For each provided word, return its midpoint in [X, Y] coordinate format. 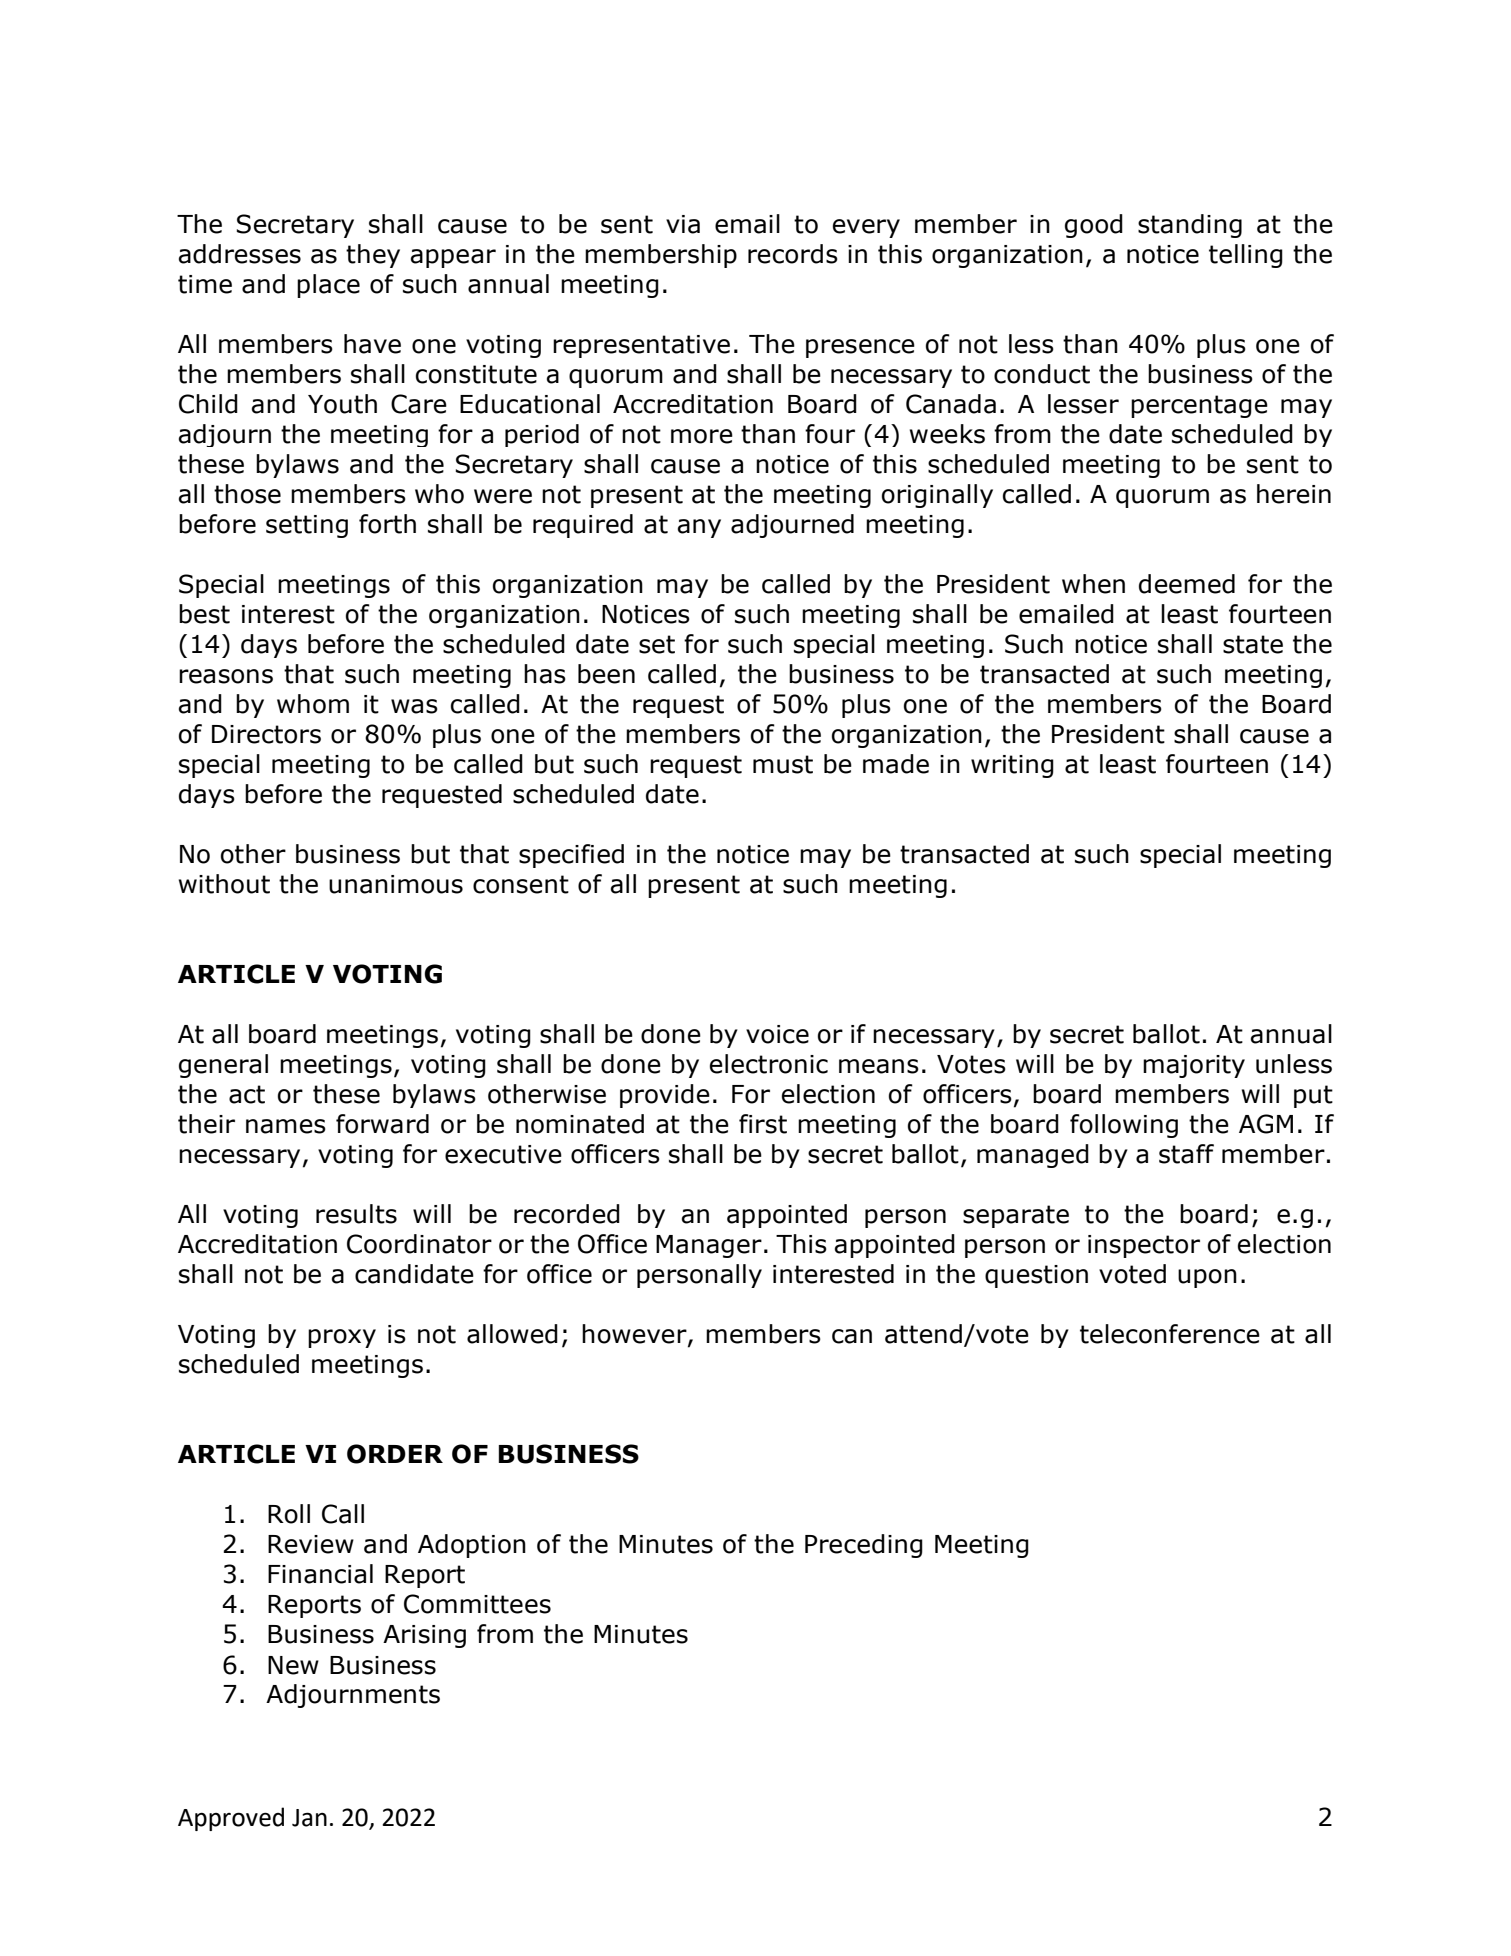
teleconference [1170, 1334]
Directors [266, 734]
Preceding [864, 1546]
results [356, 1214]
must [783, 764]
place [328, 286]
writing [1012, 766]
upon [1207, 1278]
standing [1190, 226]
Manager [709, 1246]
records [793, 254]
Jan [309, 1818]
